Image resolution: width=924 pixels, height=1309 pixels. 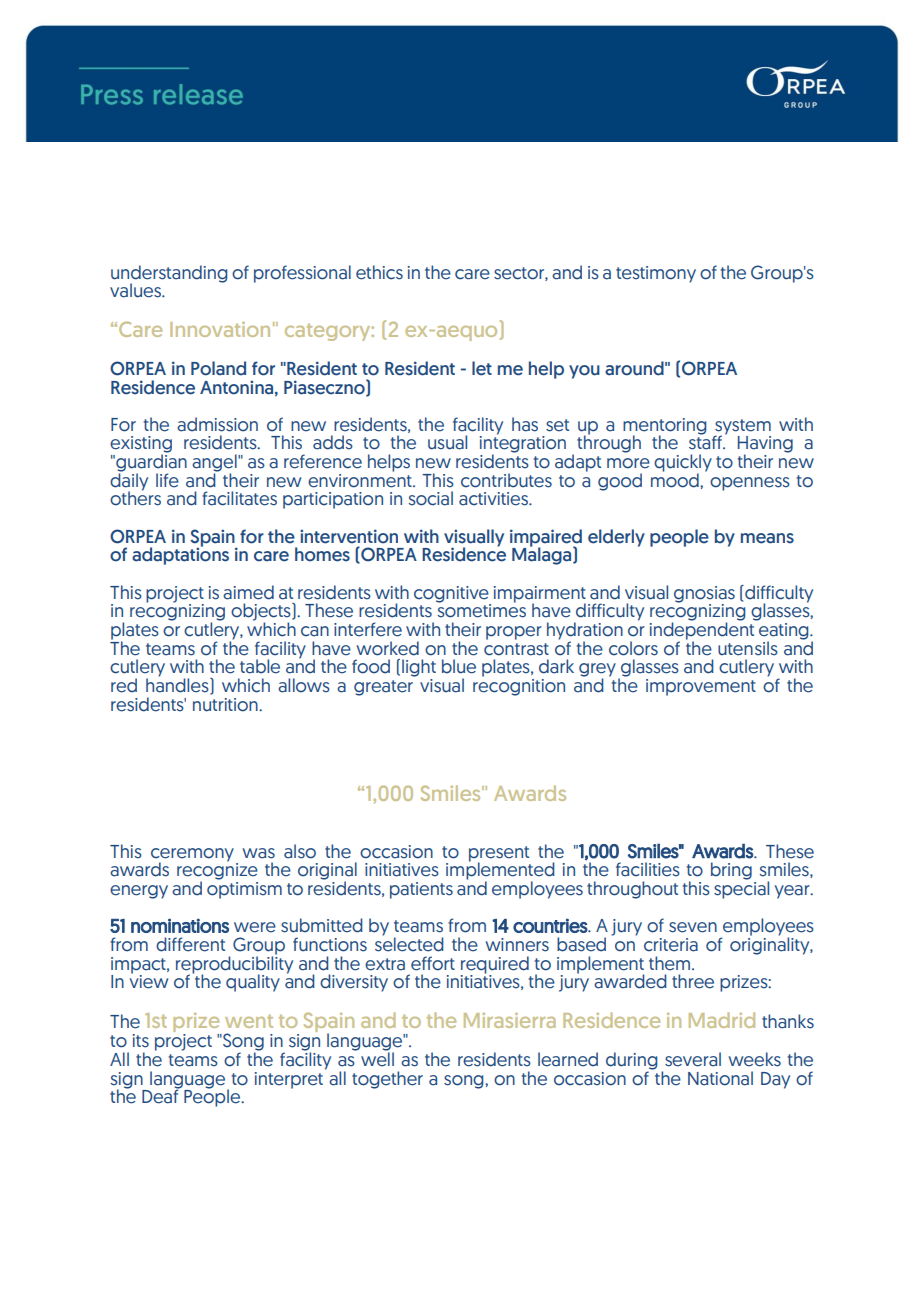 I want to click on social, so click(x=431, y=498).
